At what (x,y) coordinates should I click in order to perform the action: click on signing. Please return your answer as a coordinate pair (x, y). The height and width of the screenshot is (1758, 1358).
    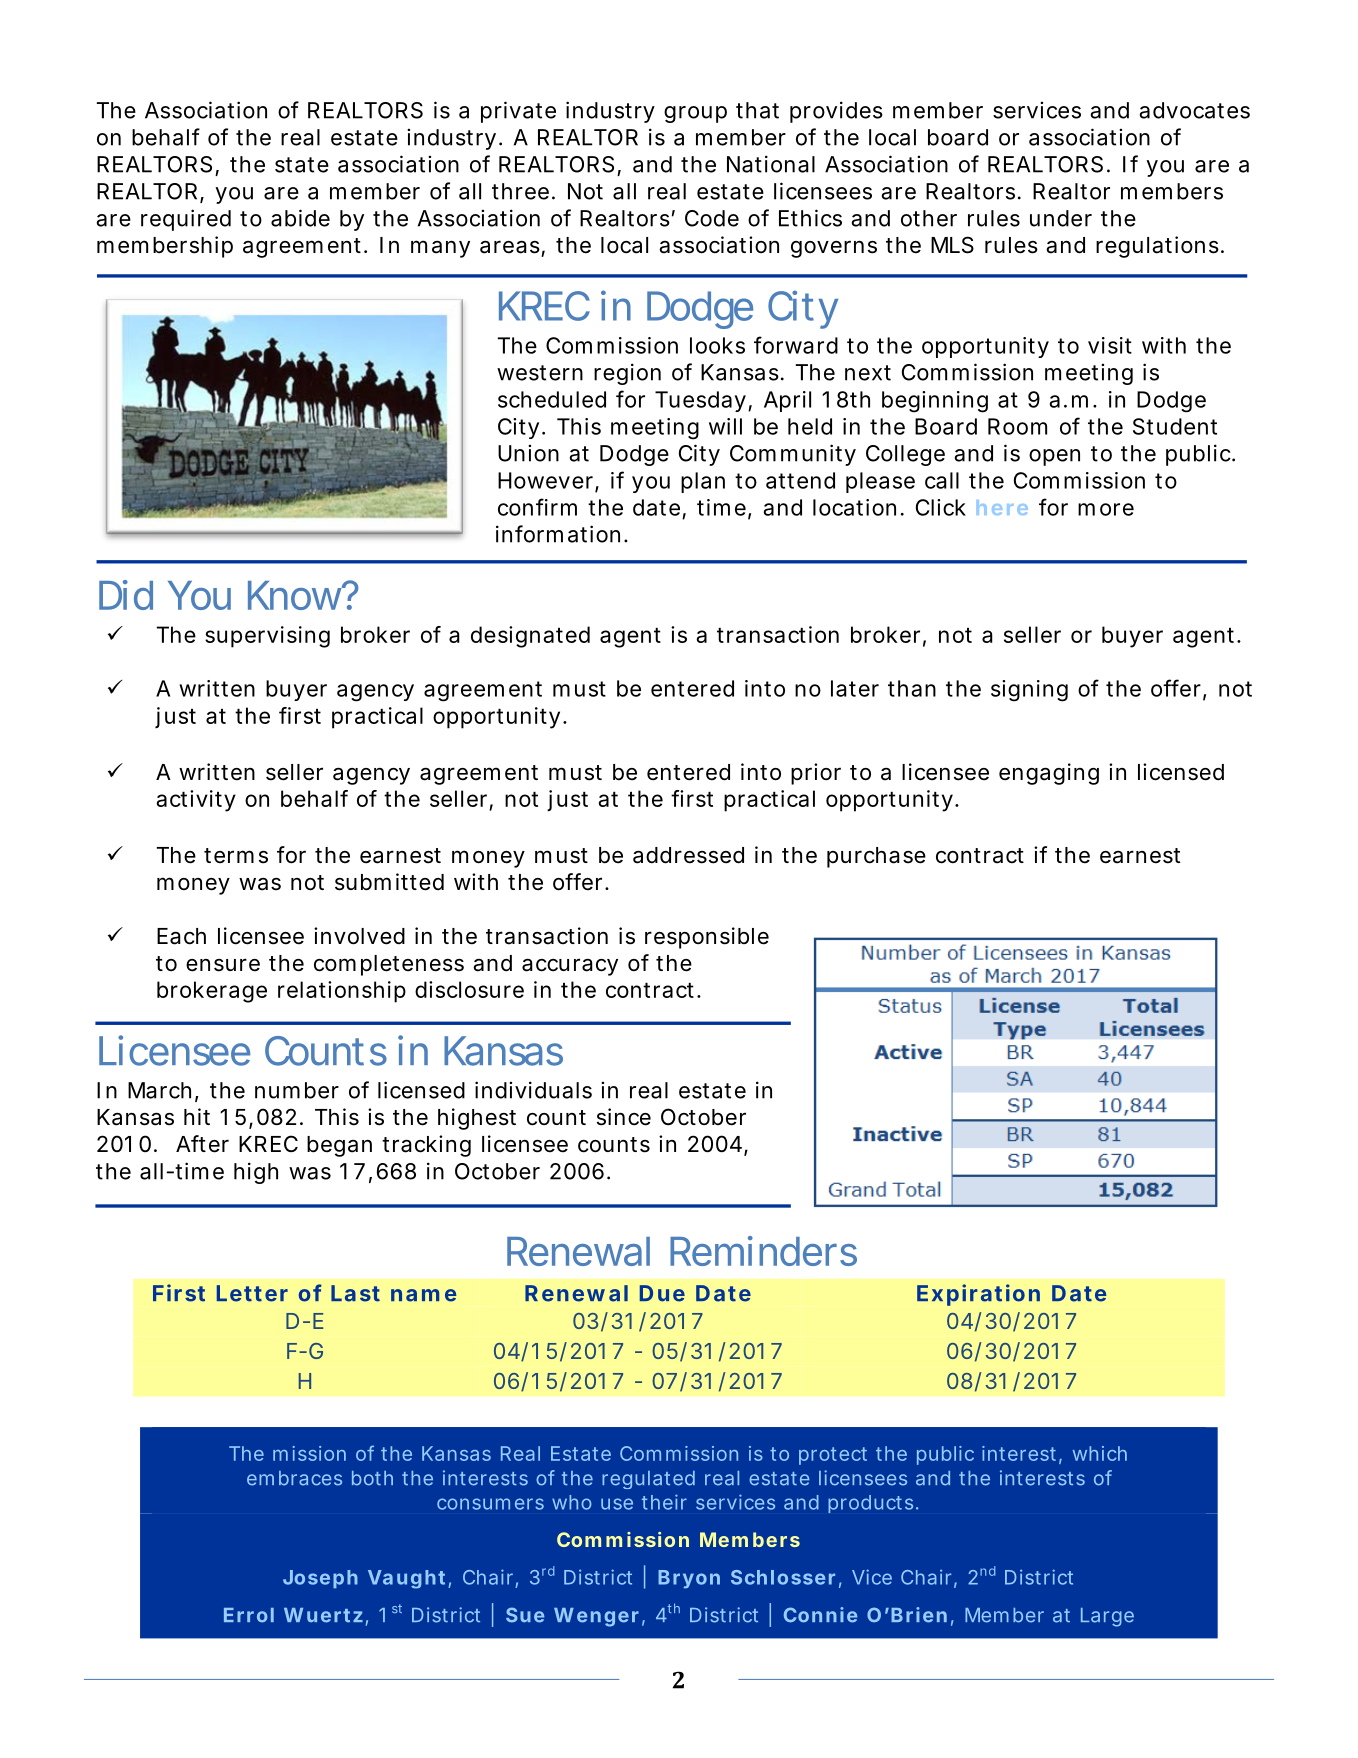
    Looking at the image, I should click on (1029, 691).
